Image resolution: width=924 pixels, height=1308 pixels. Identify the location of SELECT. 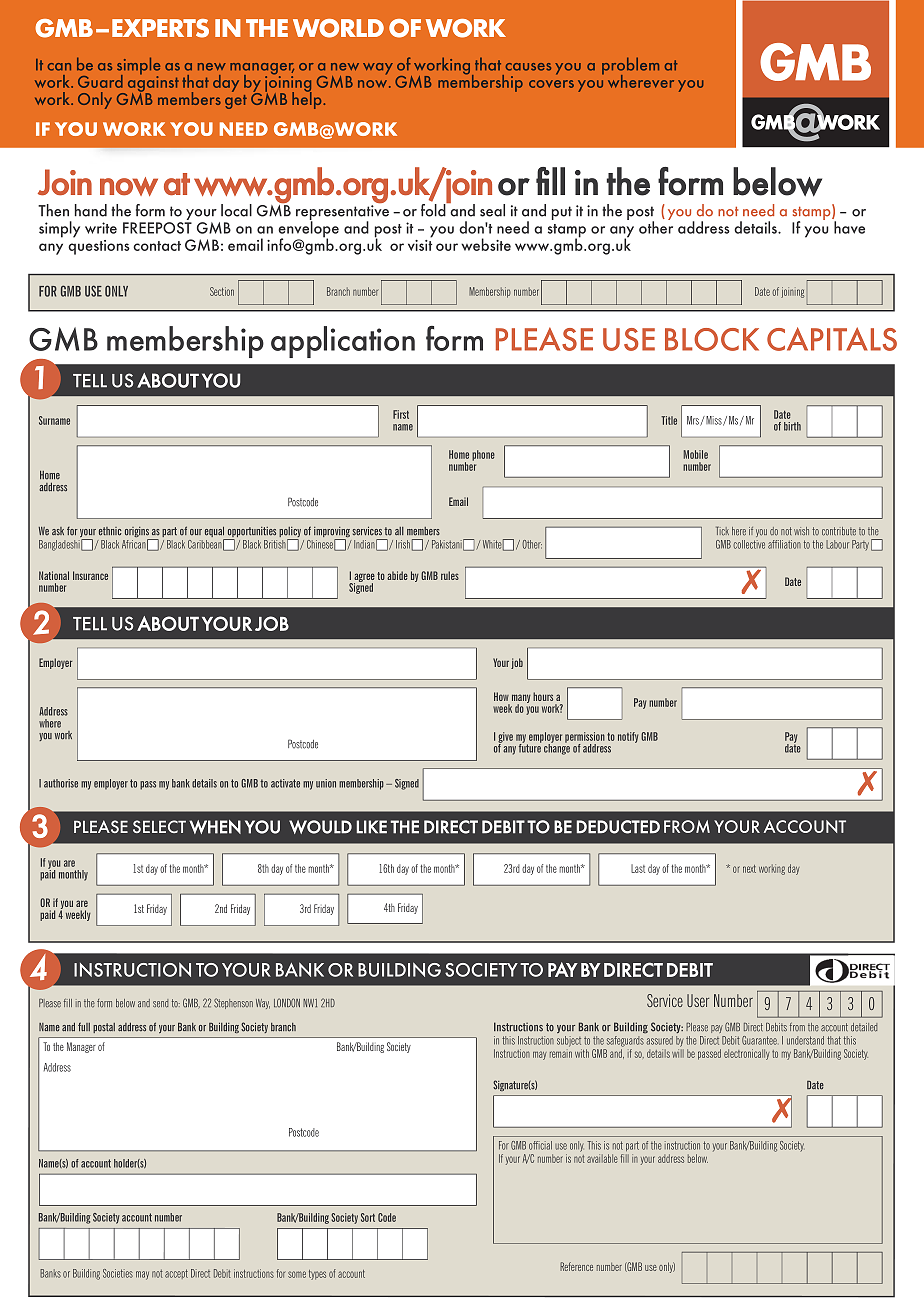
(159, 826).
